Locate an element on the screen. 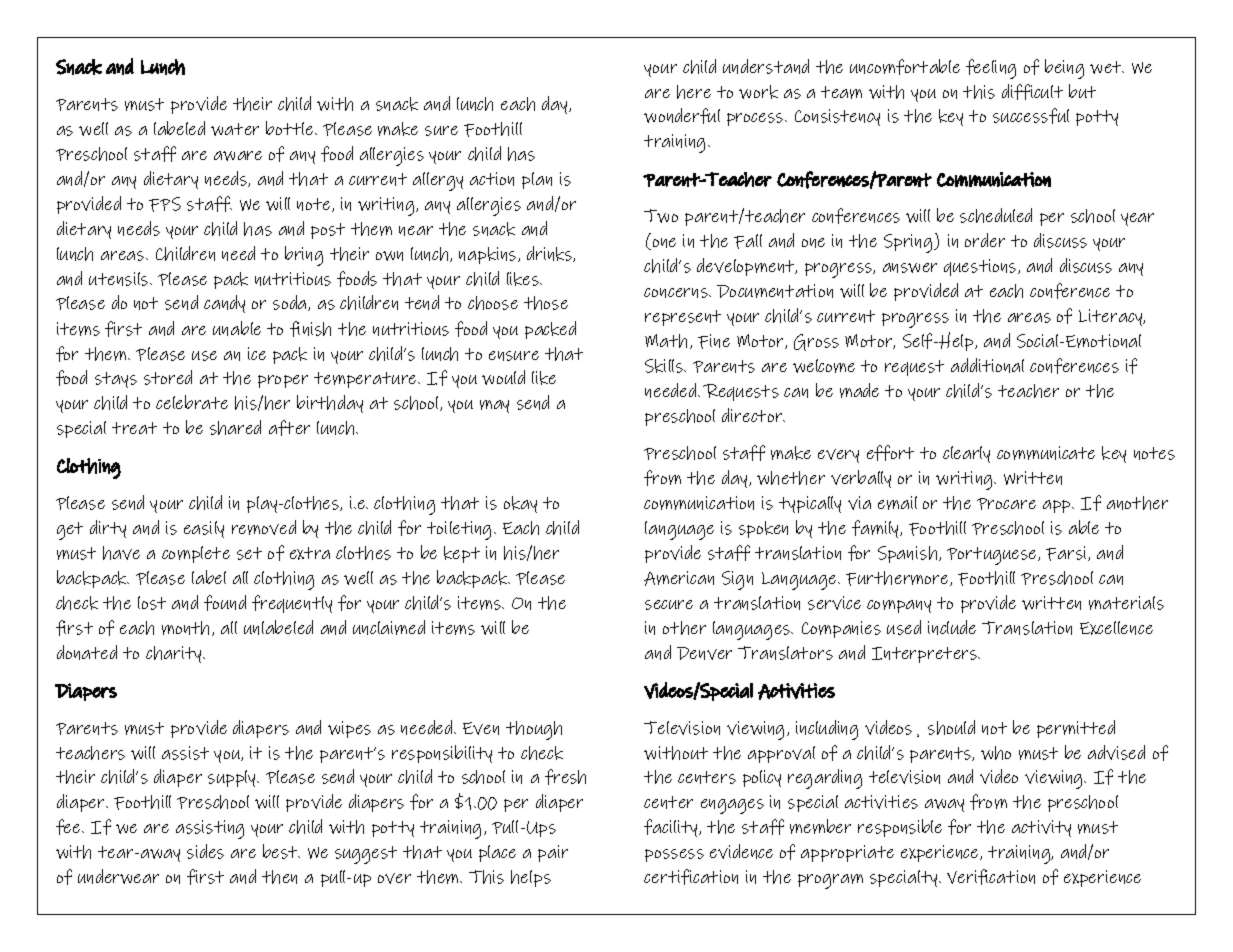  sides is located at coordinates (205, 851).
